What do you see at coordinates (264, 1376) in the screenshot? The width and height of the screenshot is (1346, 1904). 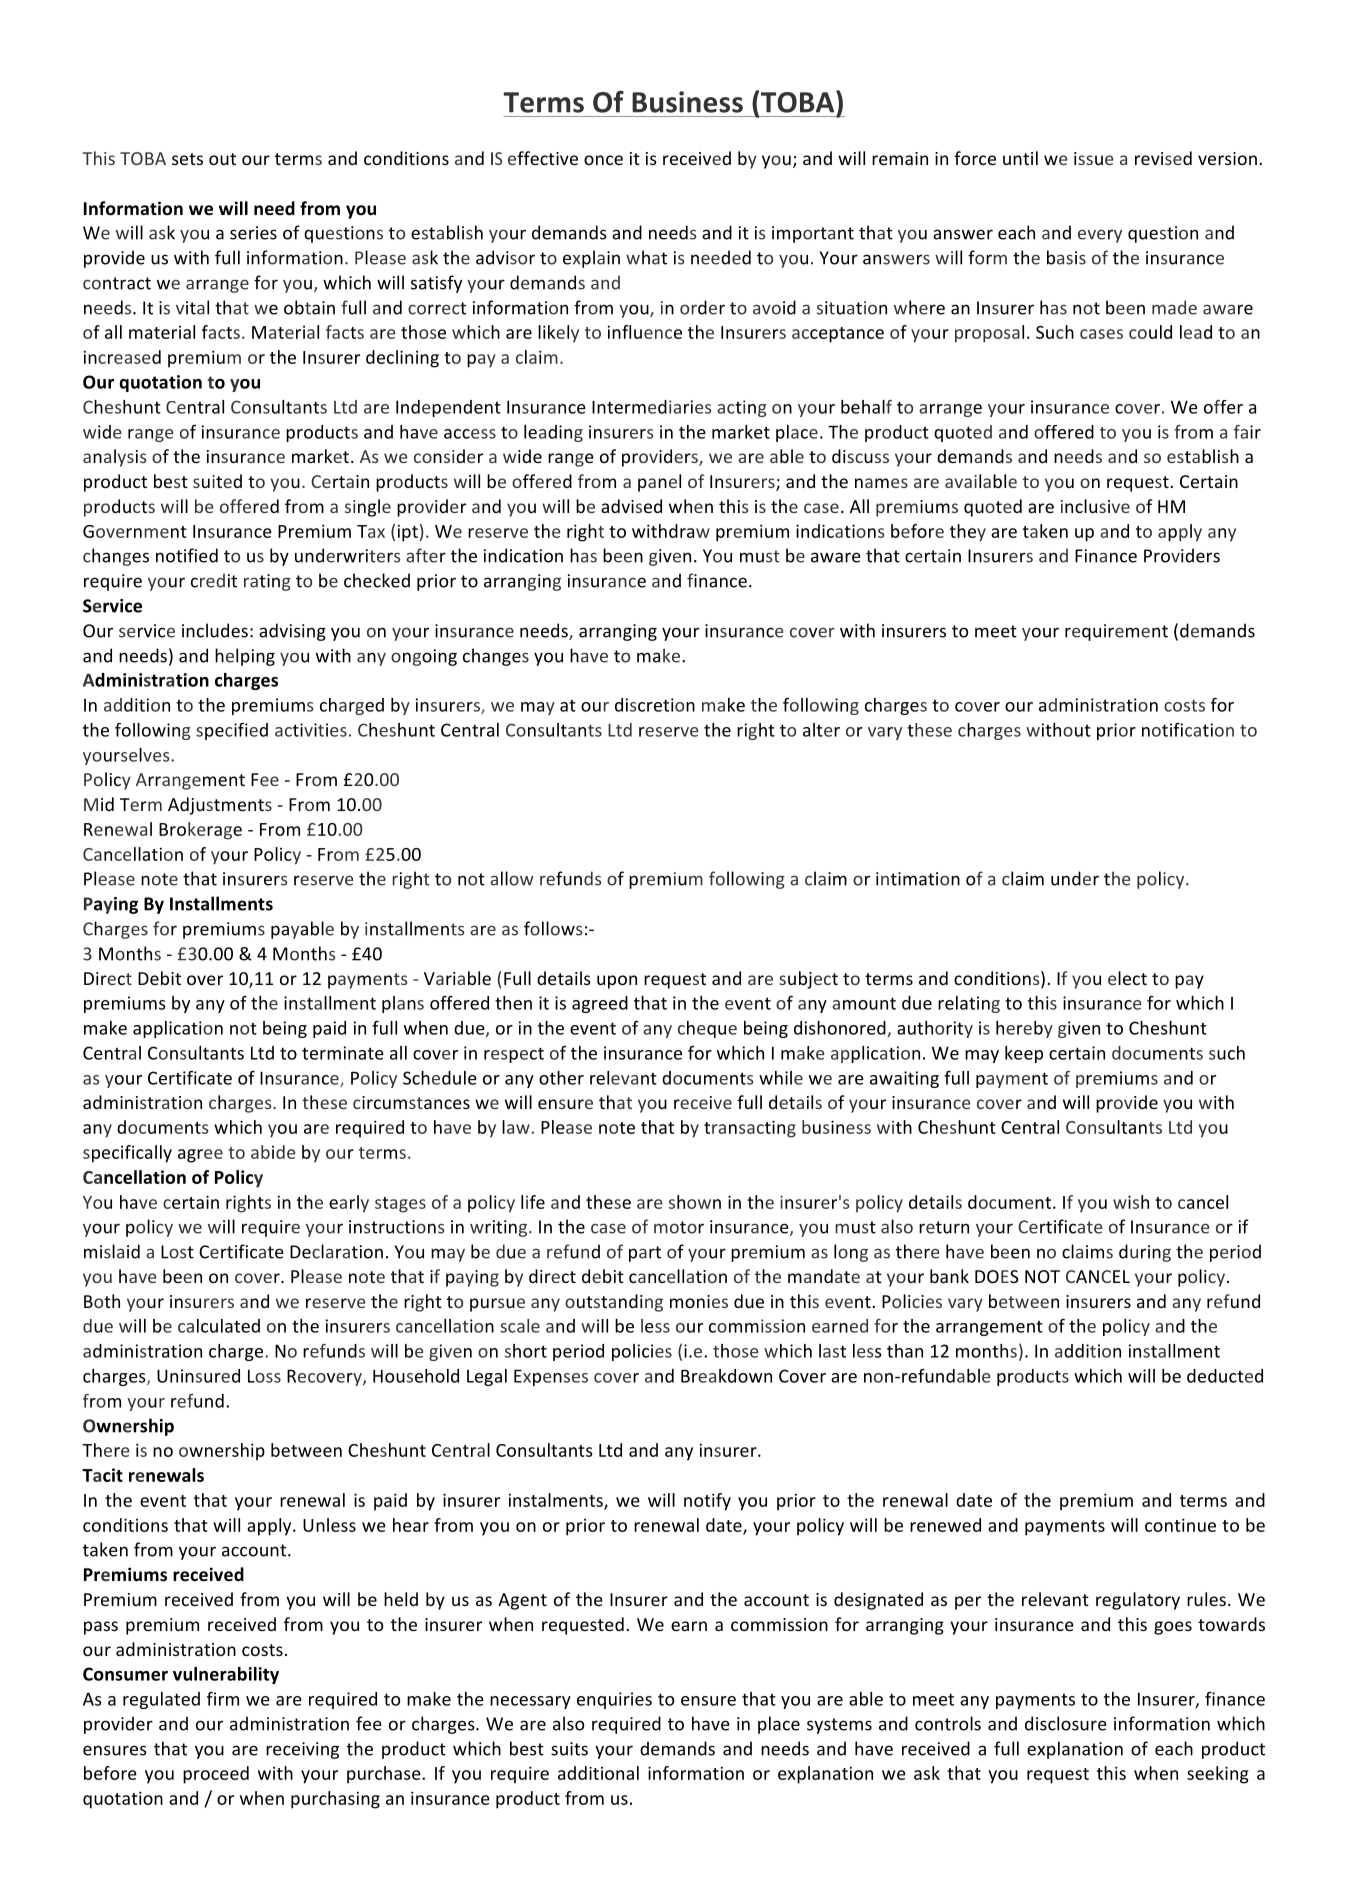 I see `Loss` at bounding box center [264, 1376].
